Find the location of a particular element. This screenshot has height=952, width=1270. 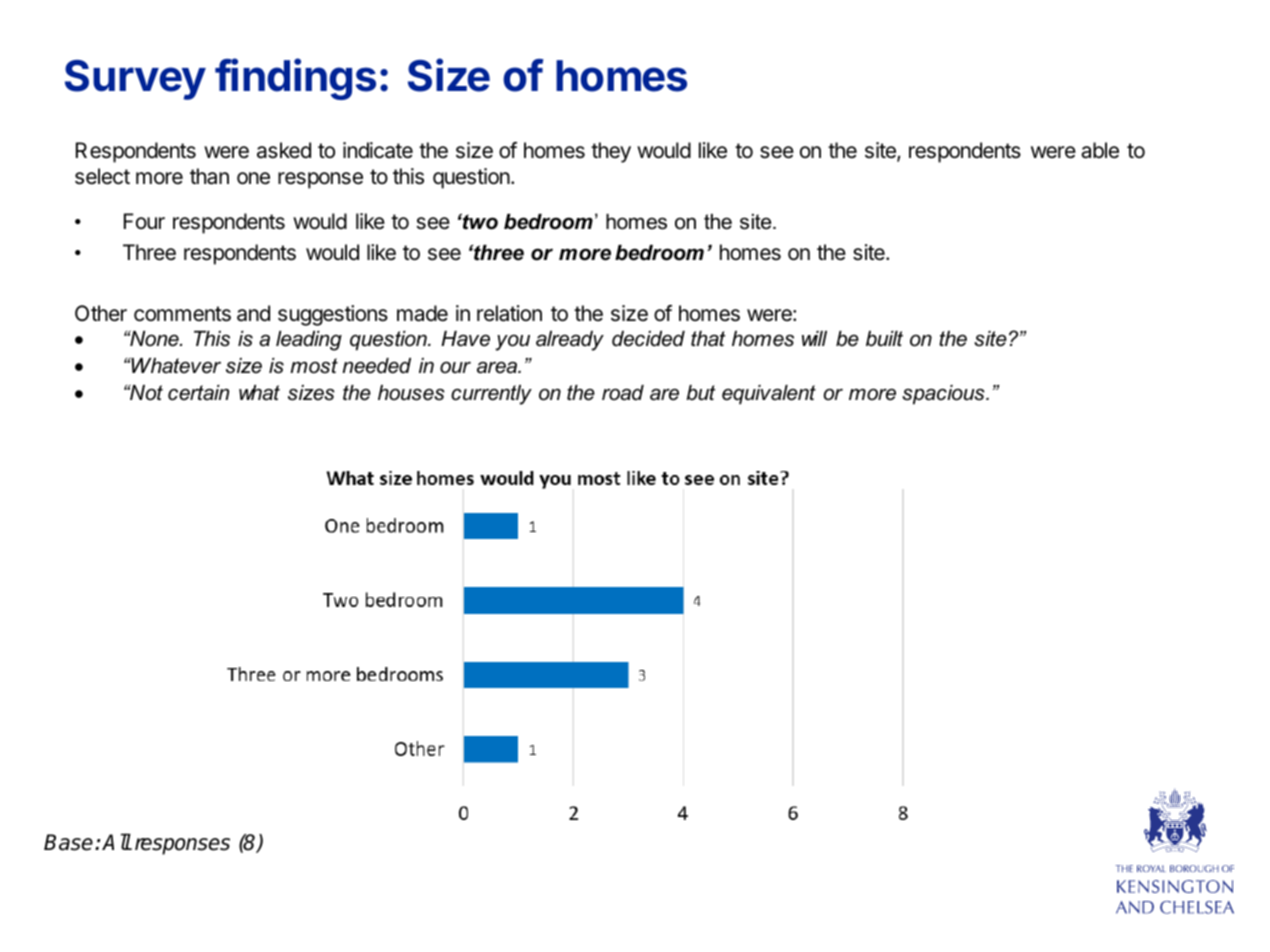

but is located at coordinates (700, 393).
